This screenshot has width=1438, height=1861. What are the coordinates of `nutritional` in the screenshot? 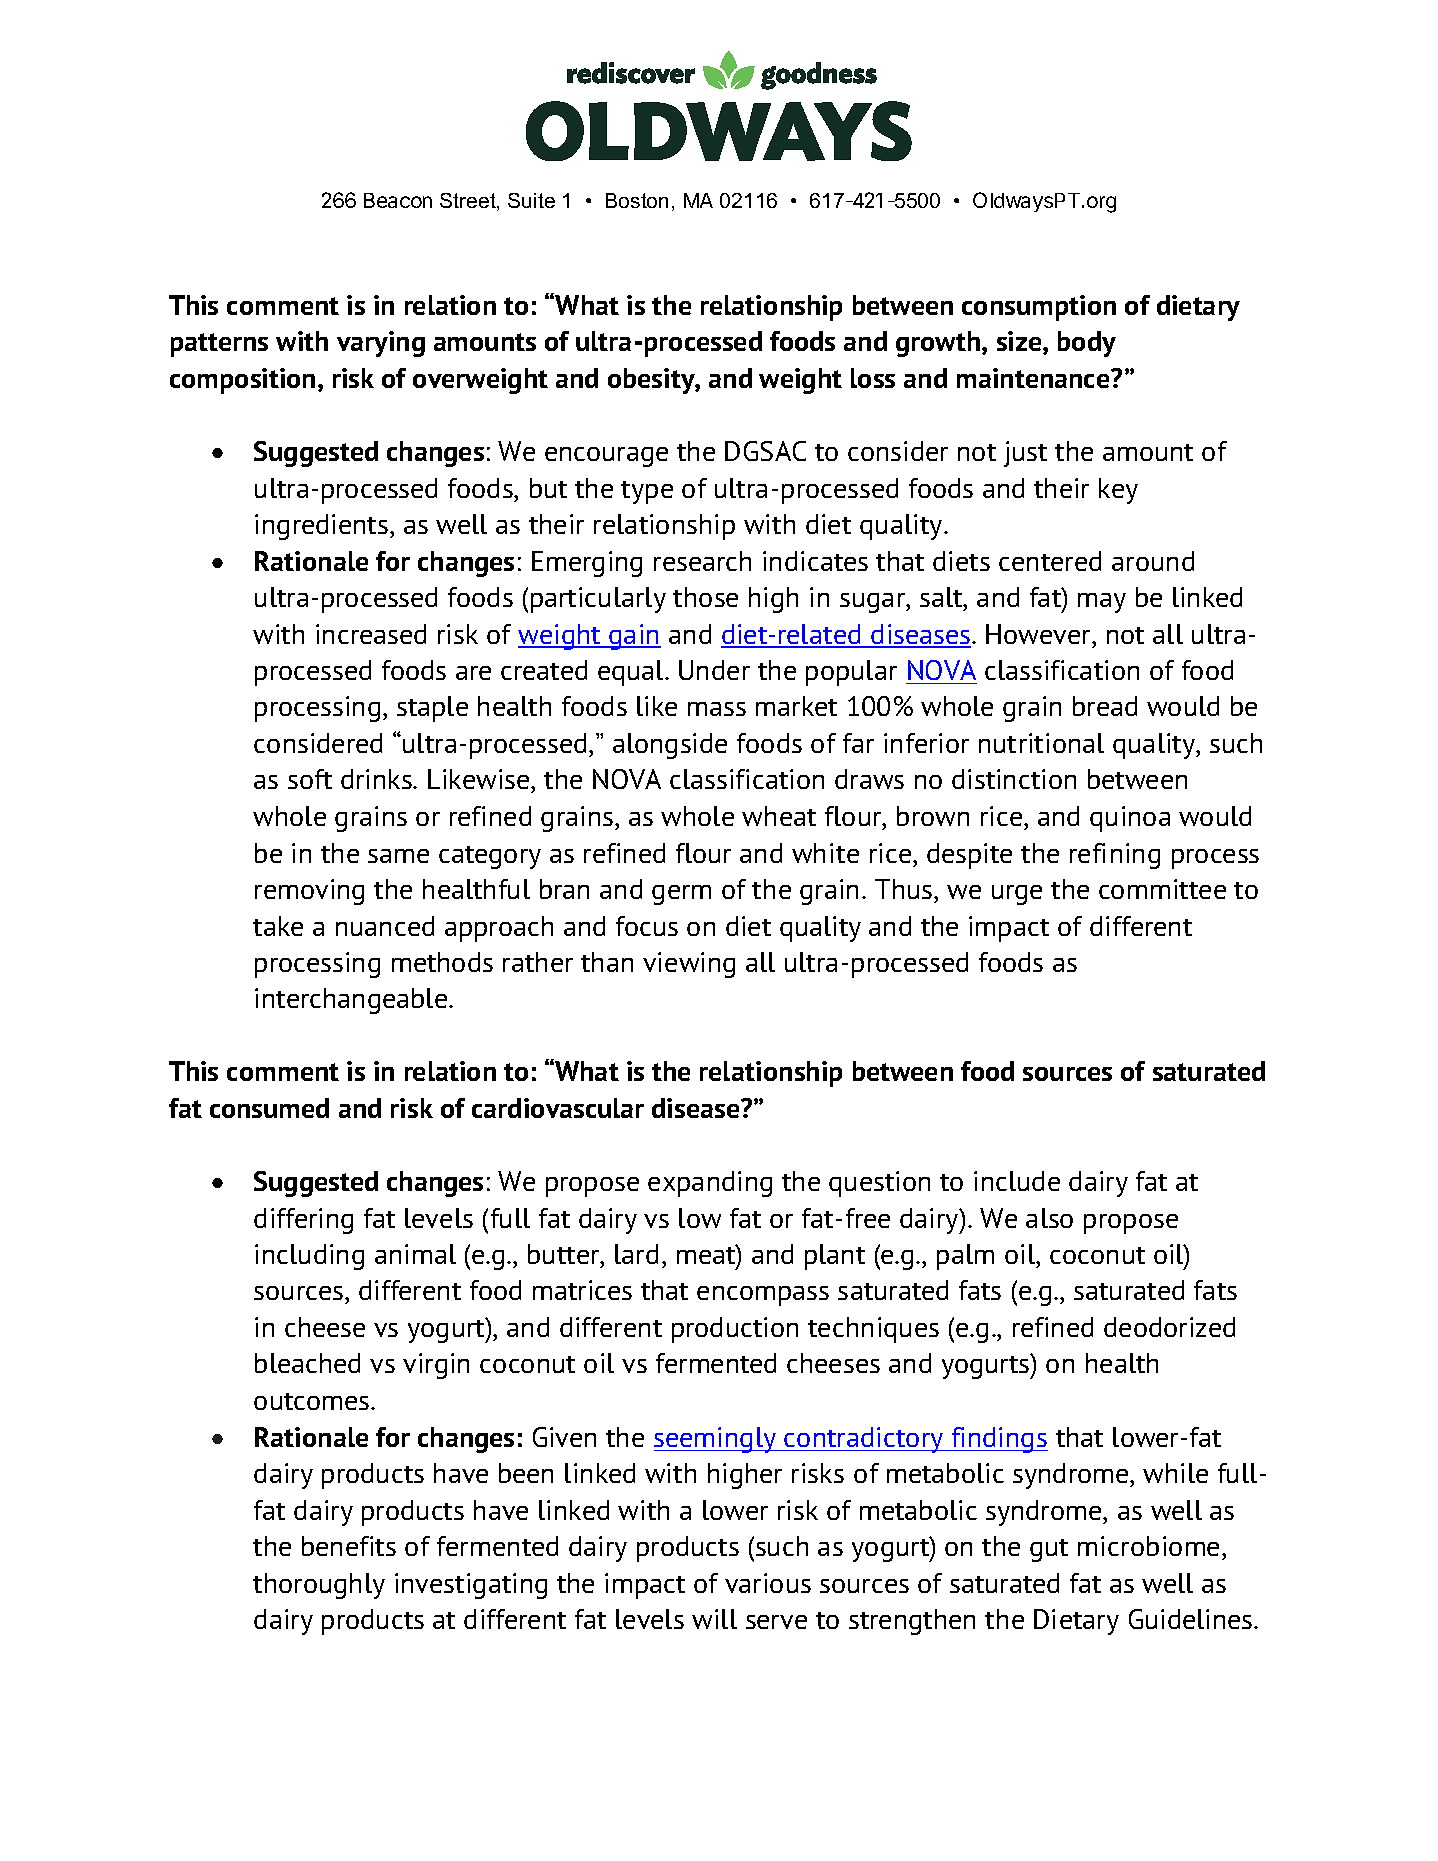 It's located at (1041, 743).
